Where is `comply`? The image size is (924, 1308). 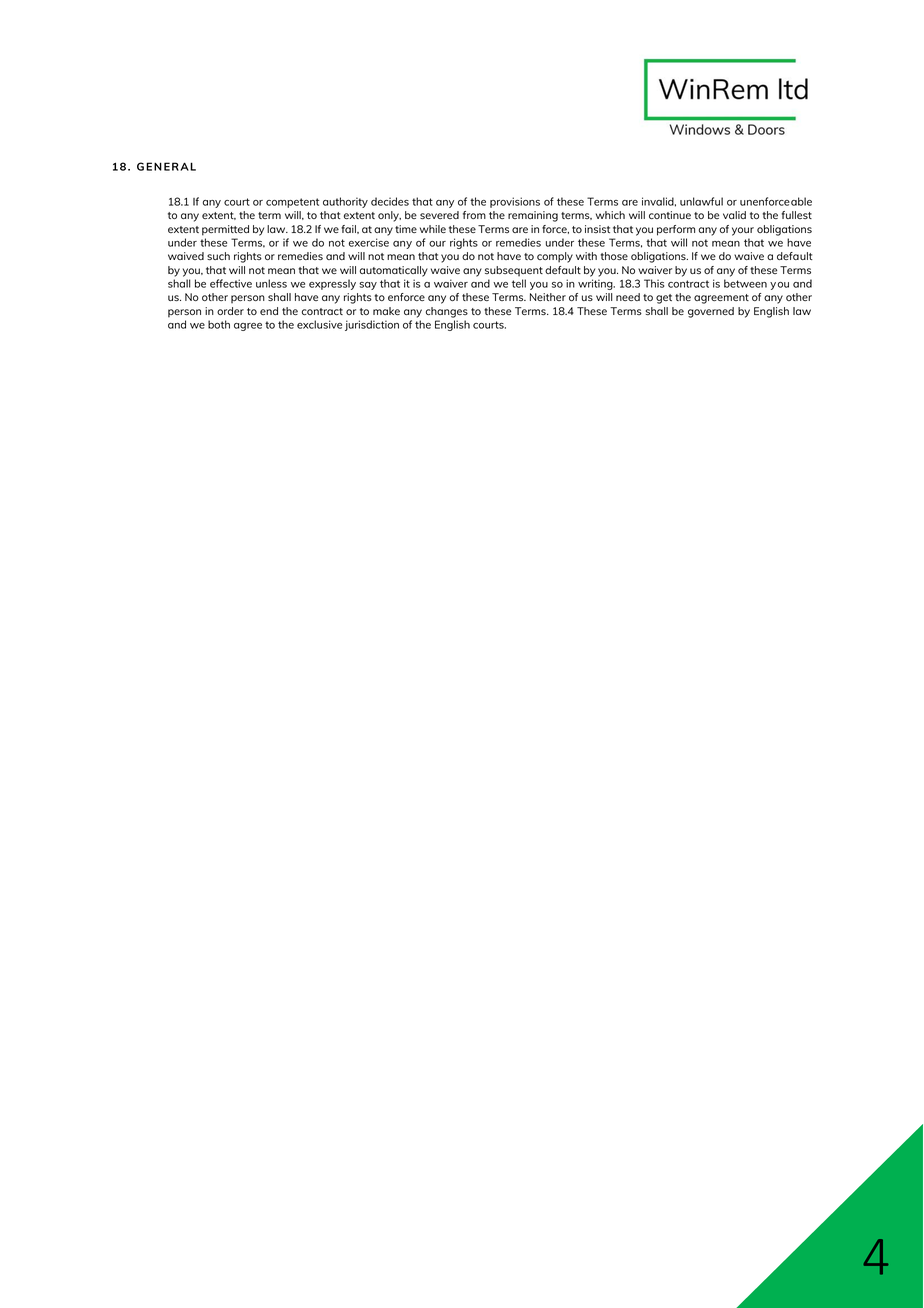
comply is located at coordinates (555, 257).
